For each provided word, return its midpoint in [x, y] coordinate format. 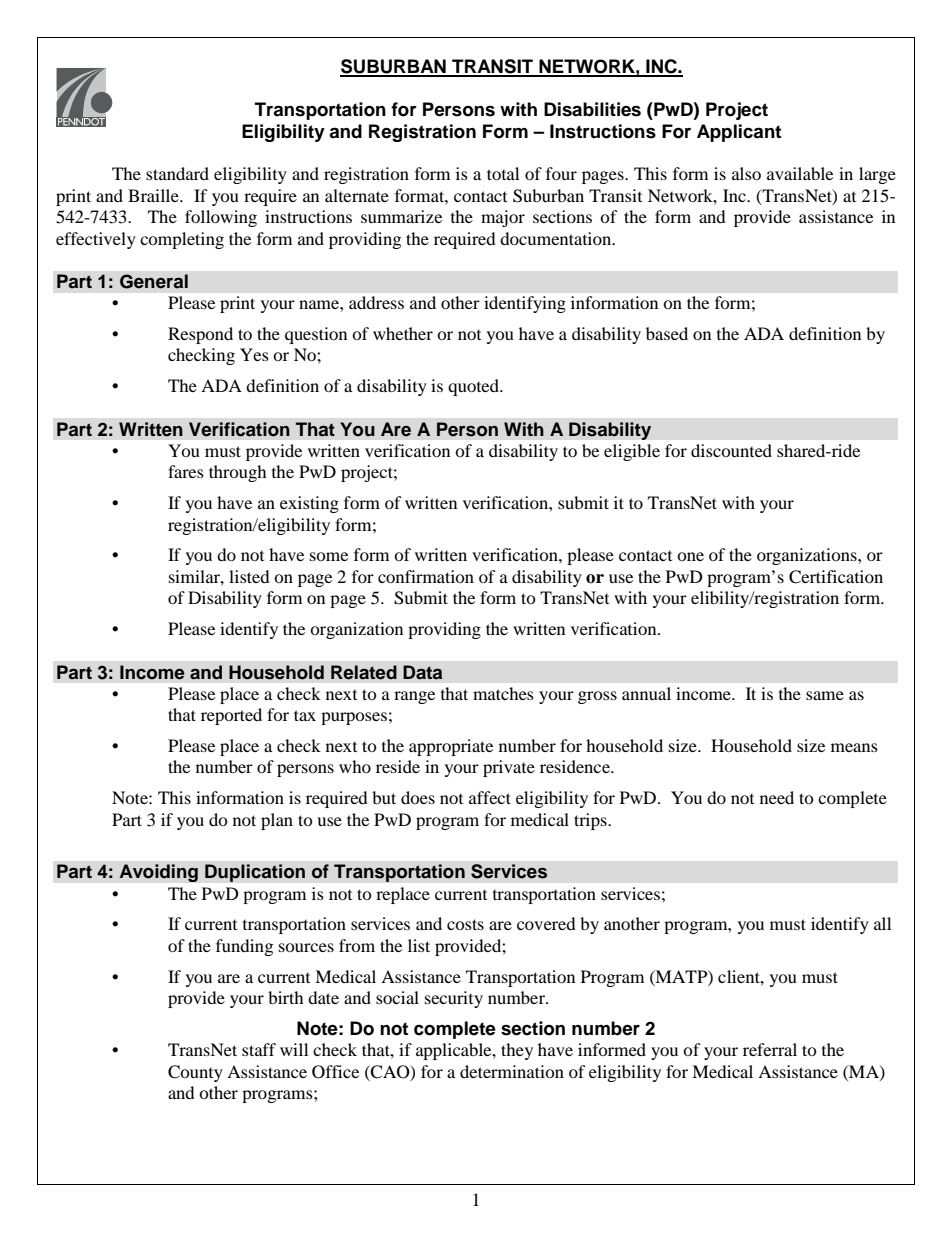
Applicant [739, 133]
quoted [474, 387]
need [777, 797]
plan [277, 821]
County [195, 1073]
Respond [200, 335]
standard [177, 173]
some [329, 556]
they [517, 1051]
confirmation [426, 576]
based [667, 333]
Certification [836, 577]
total [503, 173]
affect [490, 797]
